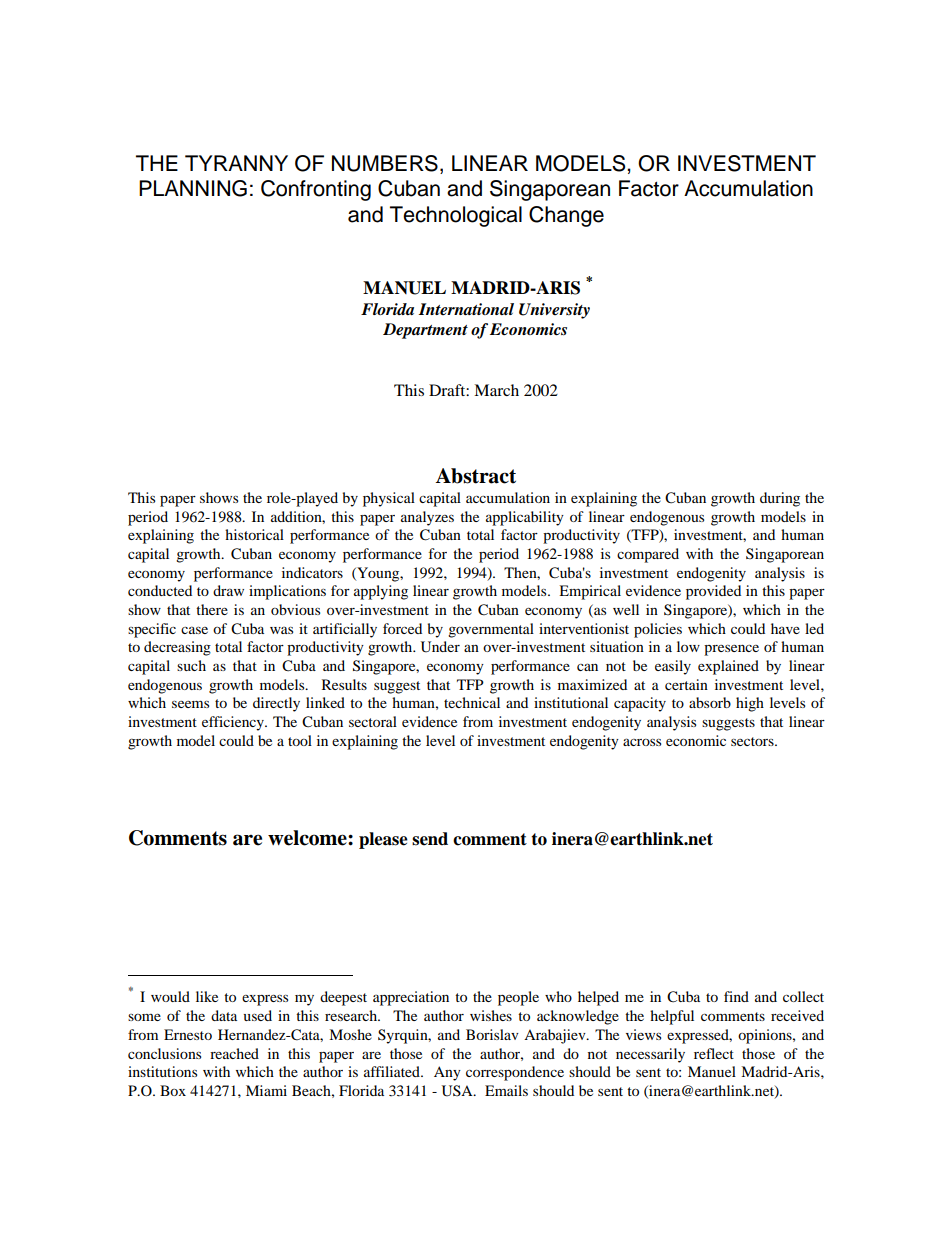 Image resolution: width=952 pixels, height=1233 pixels. Describe the element at coordinates (212, 609) in the screenshot. I see `there` at that location.
